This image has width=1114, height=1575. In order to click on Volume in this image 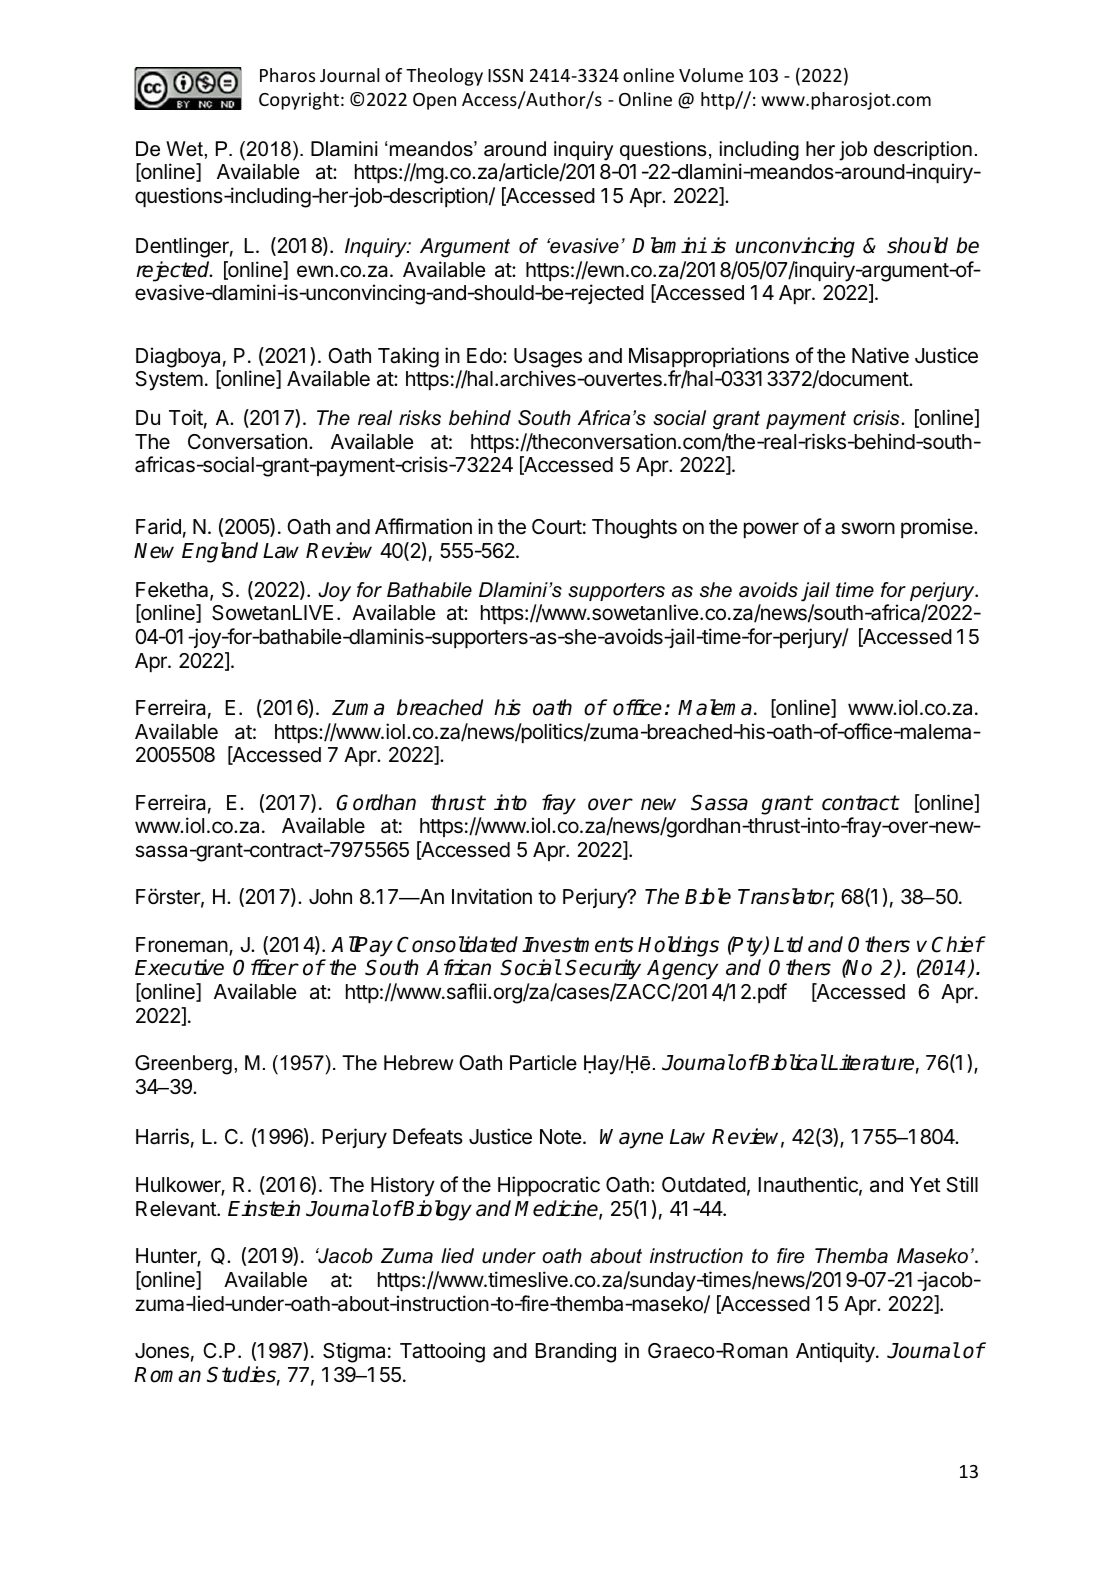, I will do `click(711, 75)`.
